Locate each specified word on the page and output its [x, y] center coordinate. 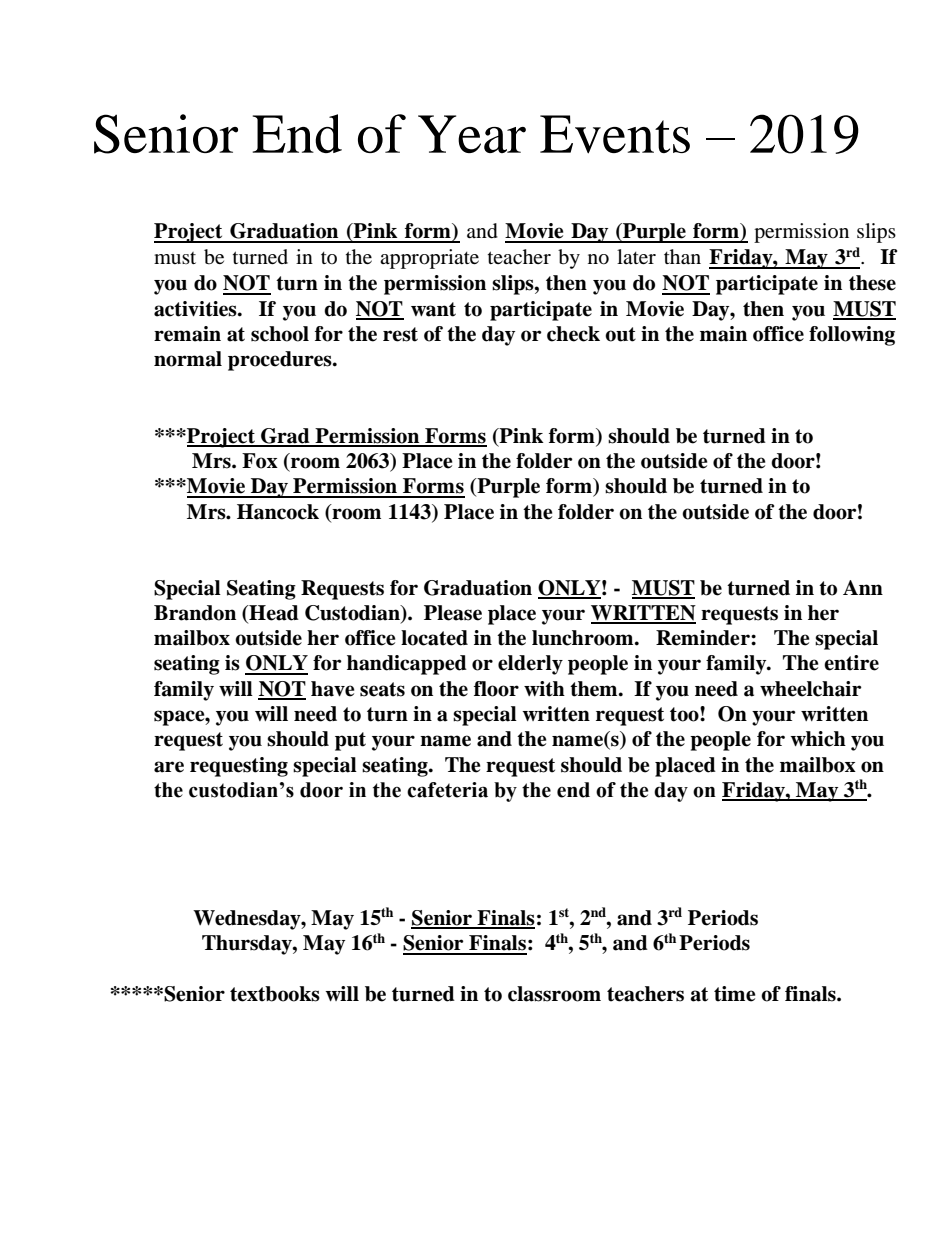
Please [453, 613]
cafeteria [447, 790]
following [852, 336]
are [169, 767]
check [573, 334]
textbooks [275, 994]
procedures [281, 361]
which [818, 739]
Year [472, 134]
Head [273, 614]
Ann [863, 587]
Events [615, 134]
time [734, 994]
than [682, 257]
